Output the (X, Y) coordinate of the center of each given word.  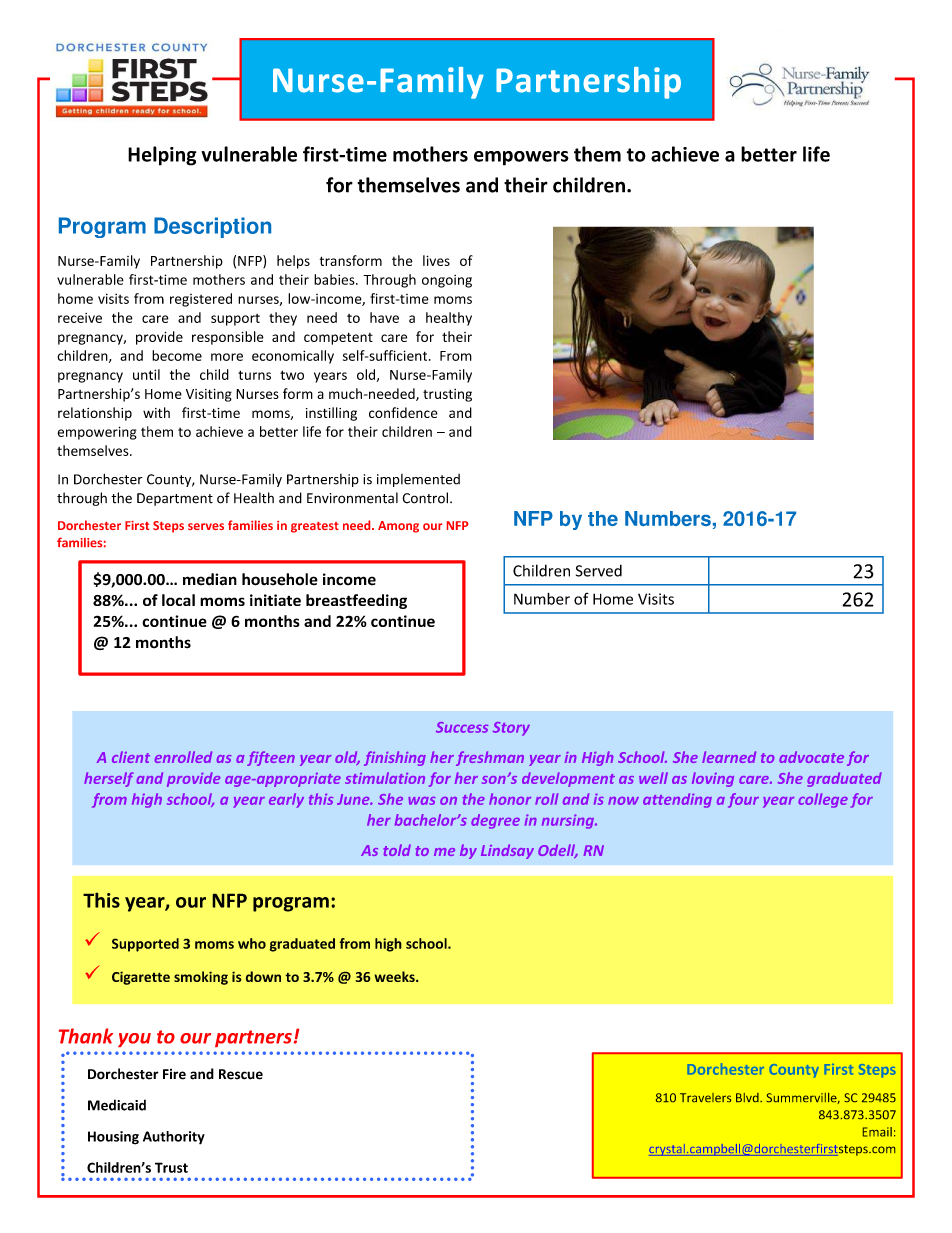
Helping (162, 156)
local (178, 600)
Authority (174, 1138)
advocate (811, 757)
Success (462, 727)
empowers (521, 158)
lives (436, 260)
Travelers (705, 1097)
